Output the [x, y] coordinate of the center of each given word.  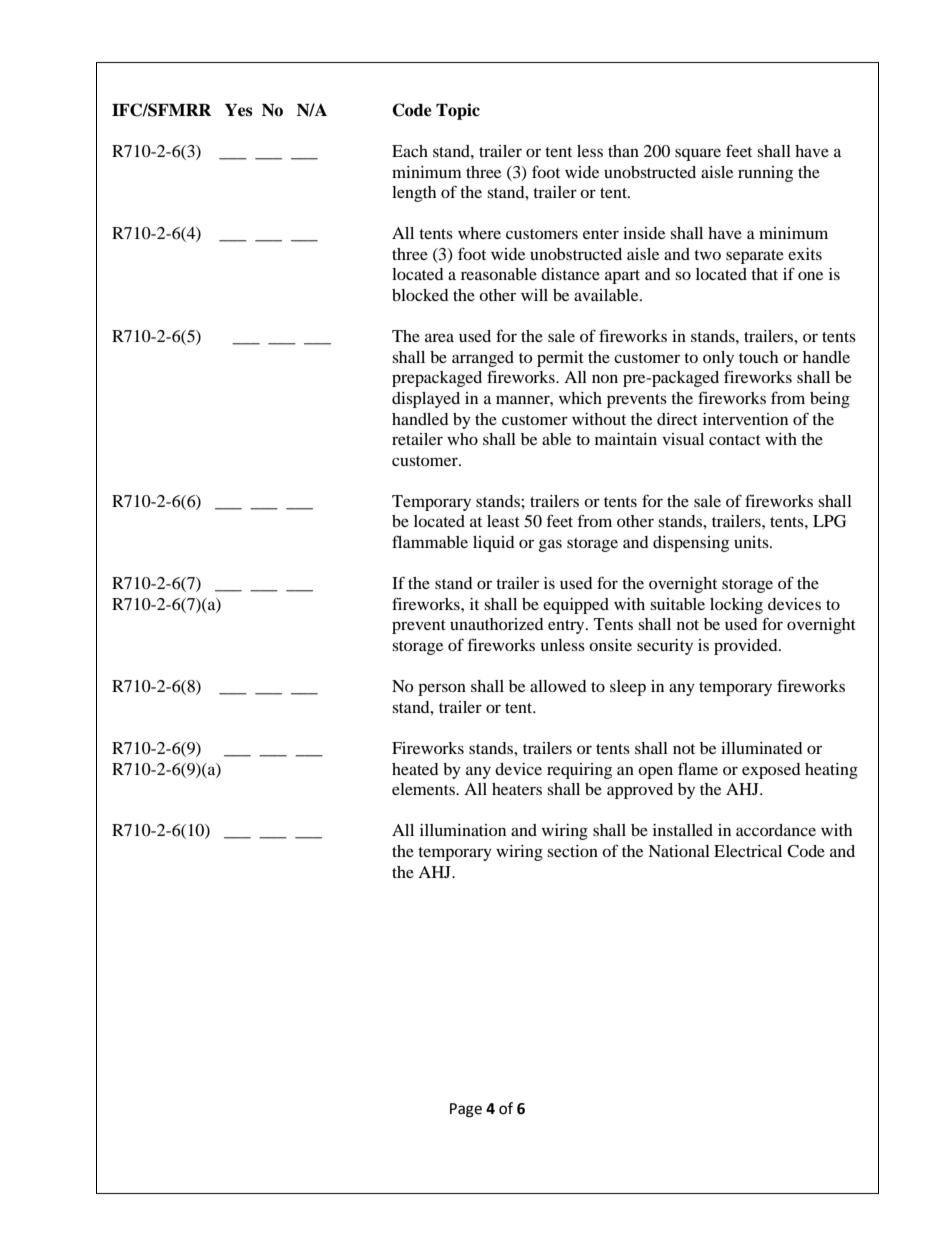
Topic [458, 111]
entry [567, 627]
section [572, 851]
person [442, 689]
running [765, 174]
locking [736, 606]
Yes [239, 110]
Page [466, 1110]
